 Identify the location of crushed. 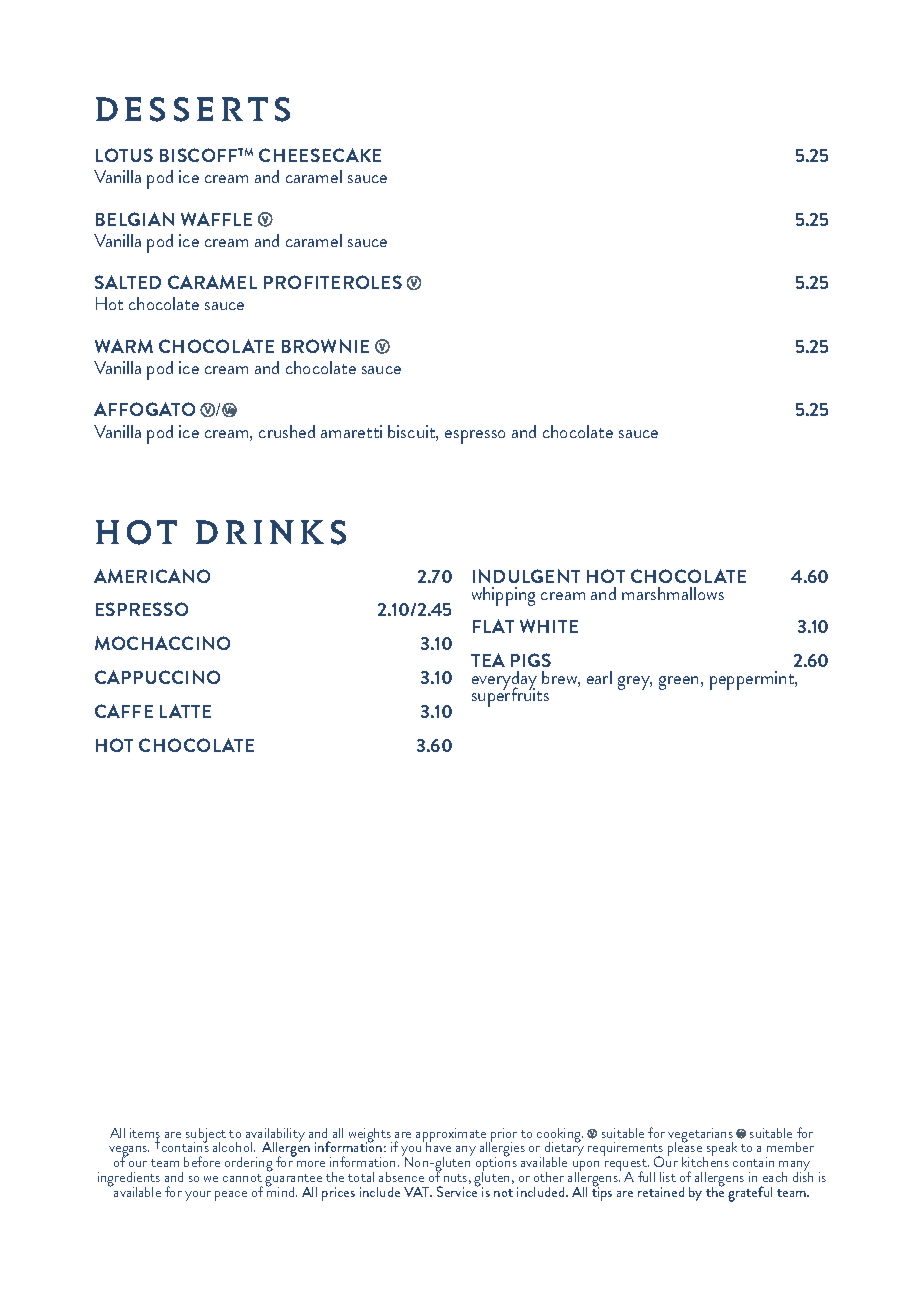
(287, 431).
